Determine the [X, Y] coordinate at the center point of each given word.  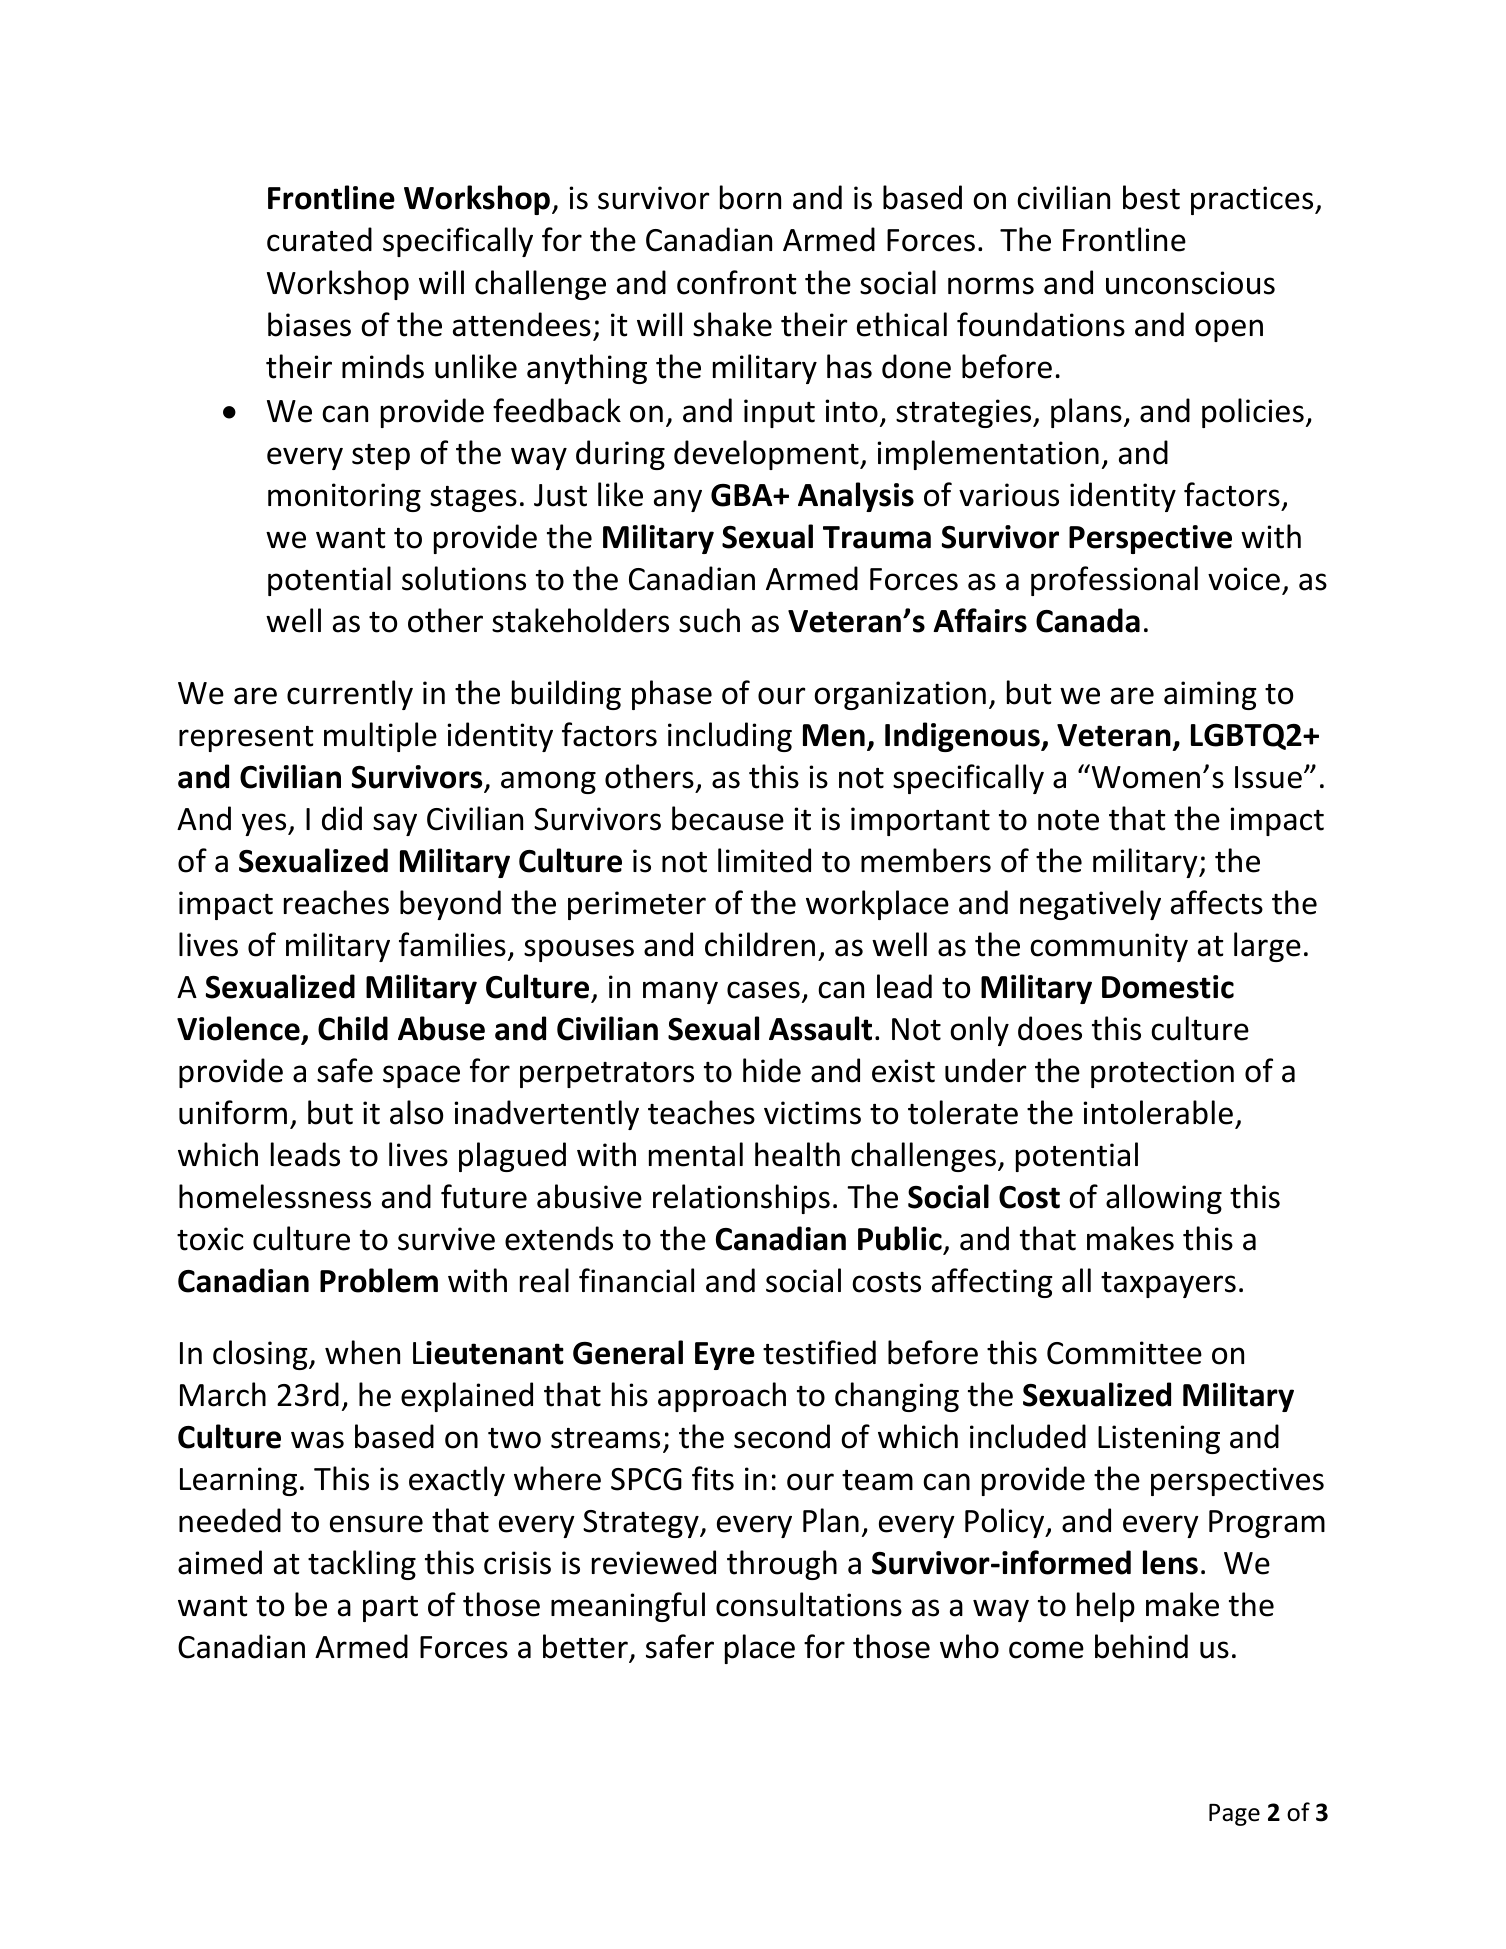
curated [319, 239]
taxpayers [1168, 1285]
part [390, 1609]
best [1151, 197]
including [730, 737]
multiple [380, 737]
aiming [1210, 695]
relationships [741, 1199]
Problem [379, 1280]
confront [737, 282]
